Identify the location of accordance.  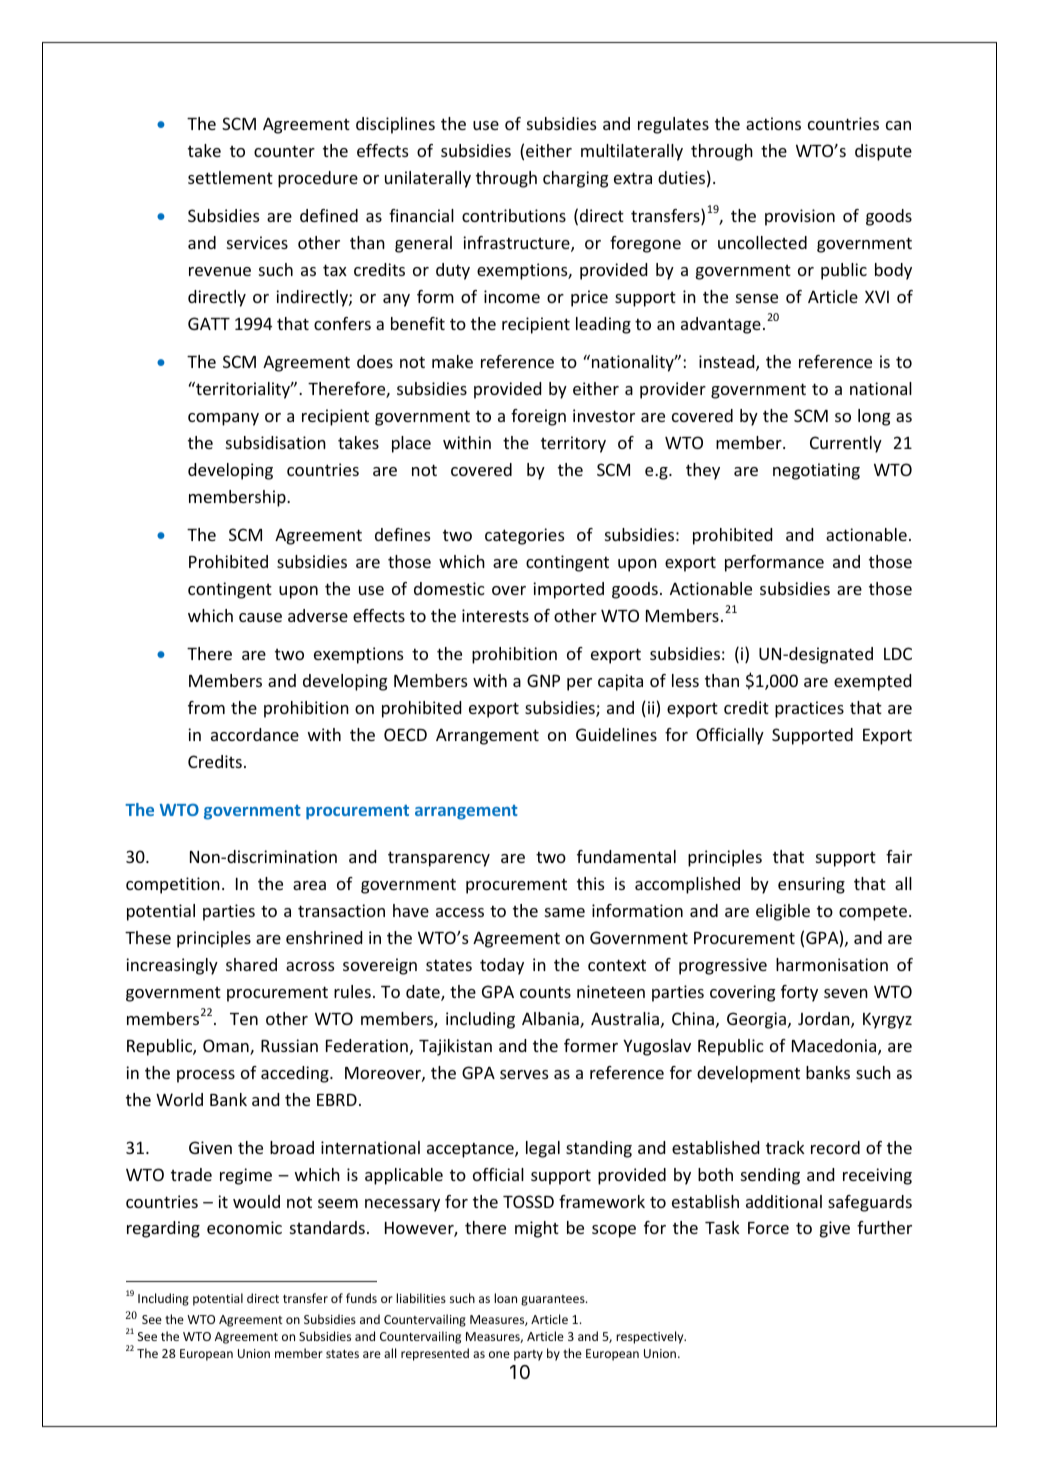
(255, 734).
